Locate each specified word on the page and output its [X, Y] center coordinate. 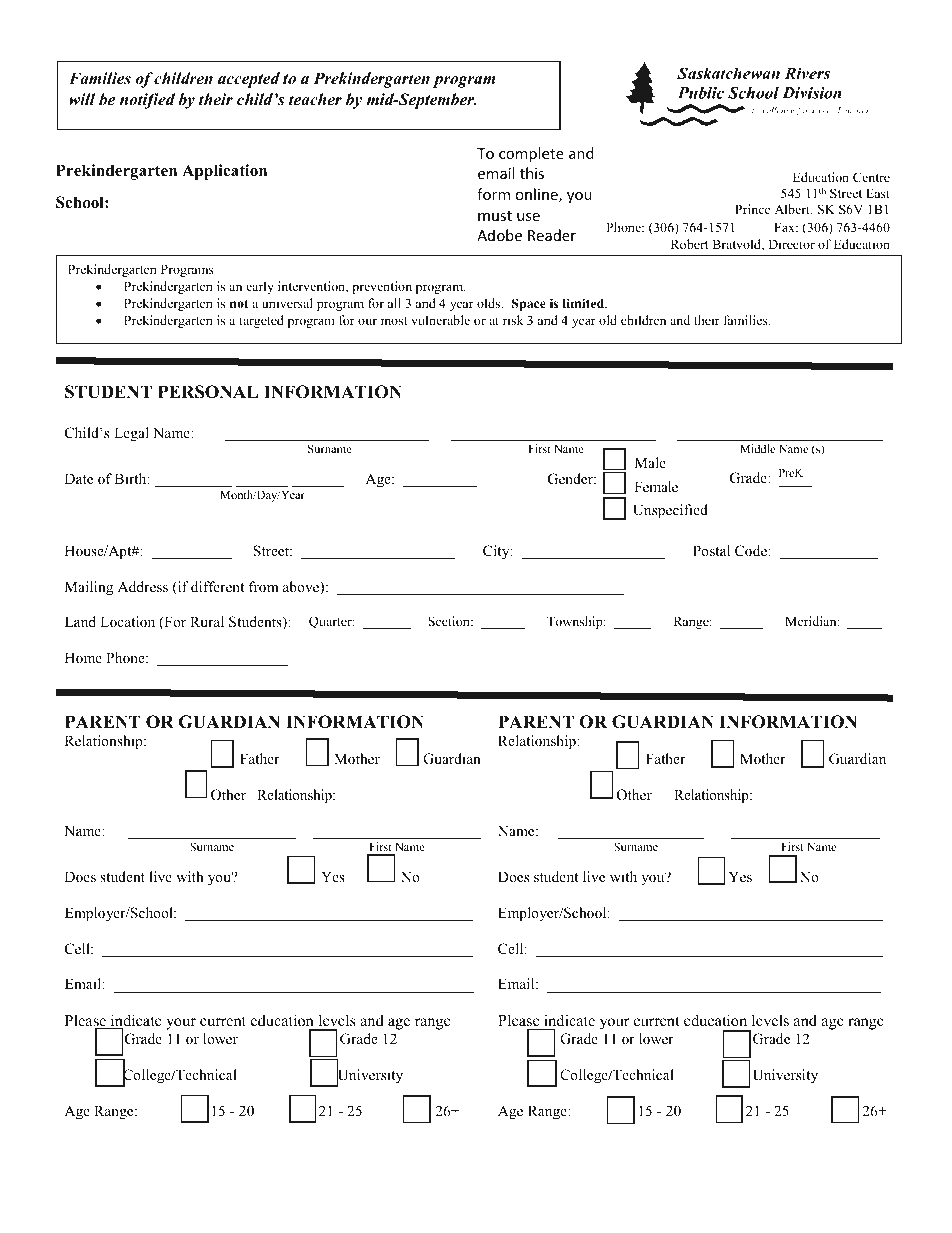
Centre [871, 177]
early [260, 287]
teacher [315, 99]
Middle [757, 448]
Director [791, 244]
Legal [131, 434]
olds [490, 303]
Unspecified [670, 511]
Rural [207, 621]
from [264, 586]
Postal [711, 550]
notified [147, 101]
